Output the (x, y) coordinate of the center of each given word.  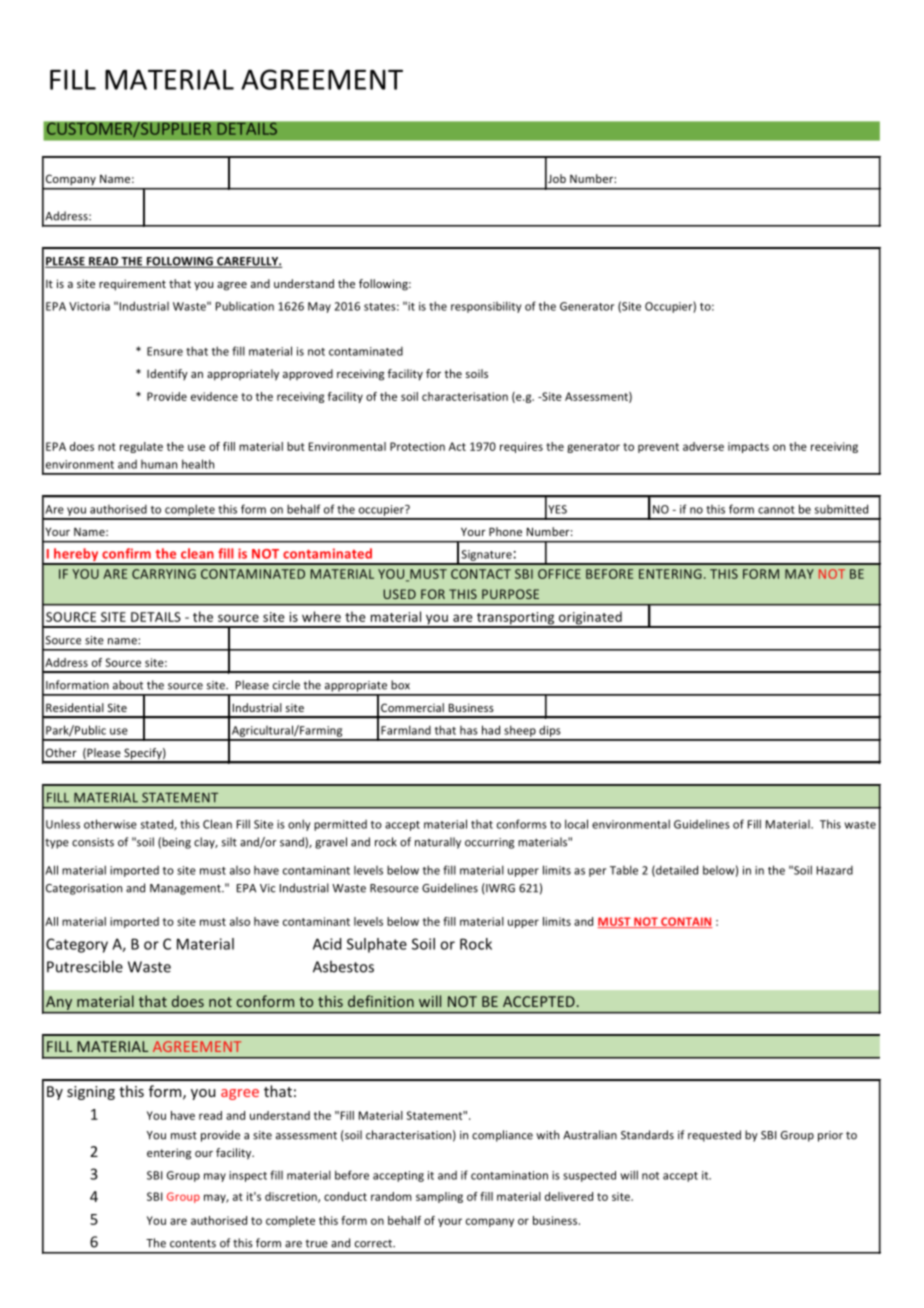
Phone (505, 531)
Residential (75, 707)
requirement (132, 285)
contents (193, 1243)
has (469, 730)
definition (381, 1001)
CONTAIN (686, 922)
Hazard (835, 870)
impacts (748, 447)
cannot (776, 510)
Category (77, 945)
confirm (126, 553)
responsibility (486, 307)
